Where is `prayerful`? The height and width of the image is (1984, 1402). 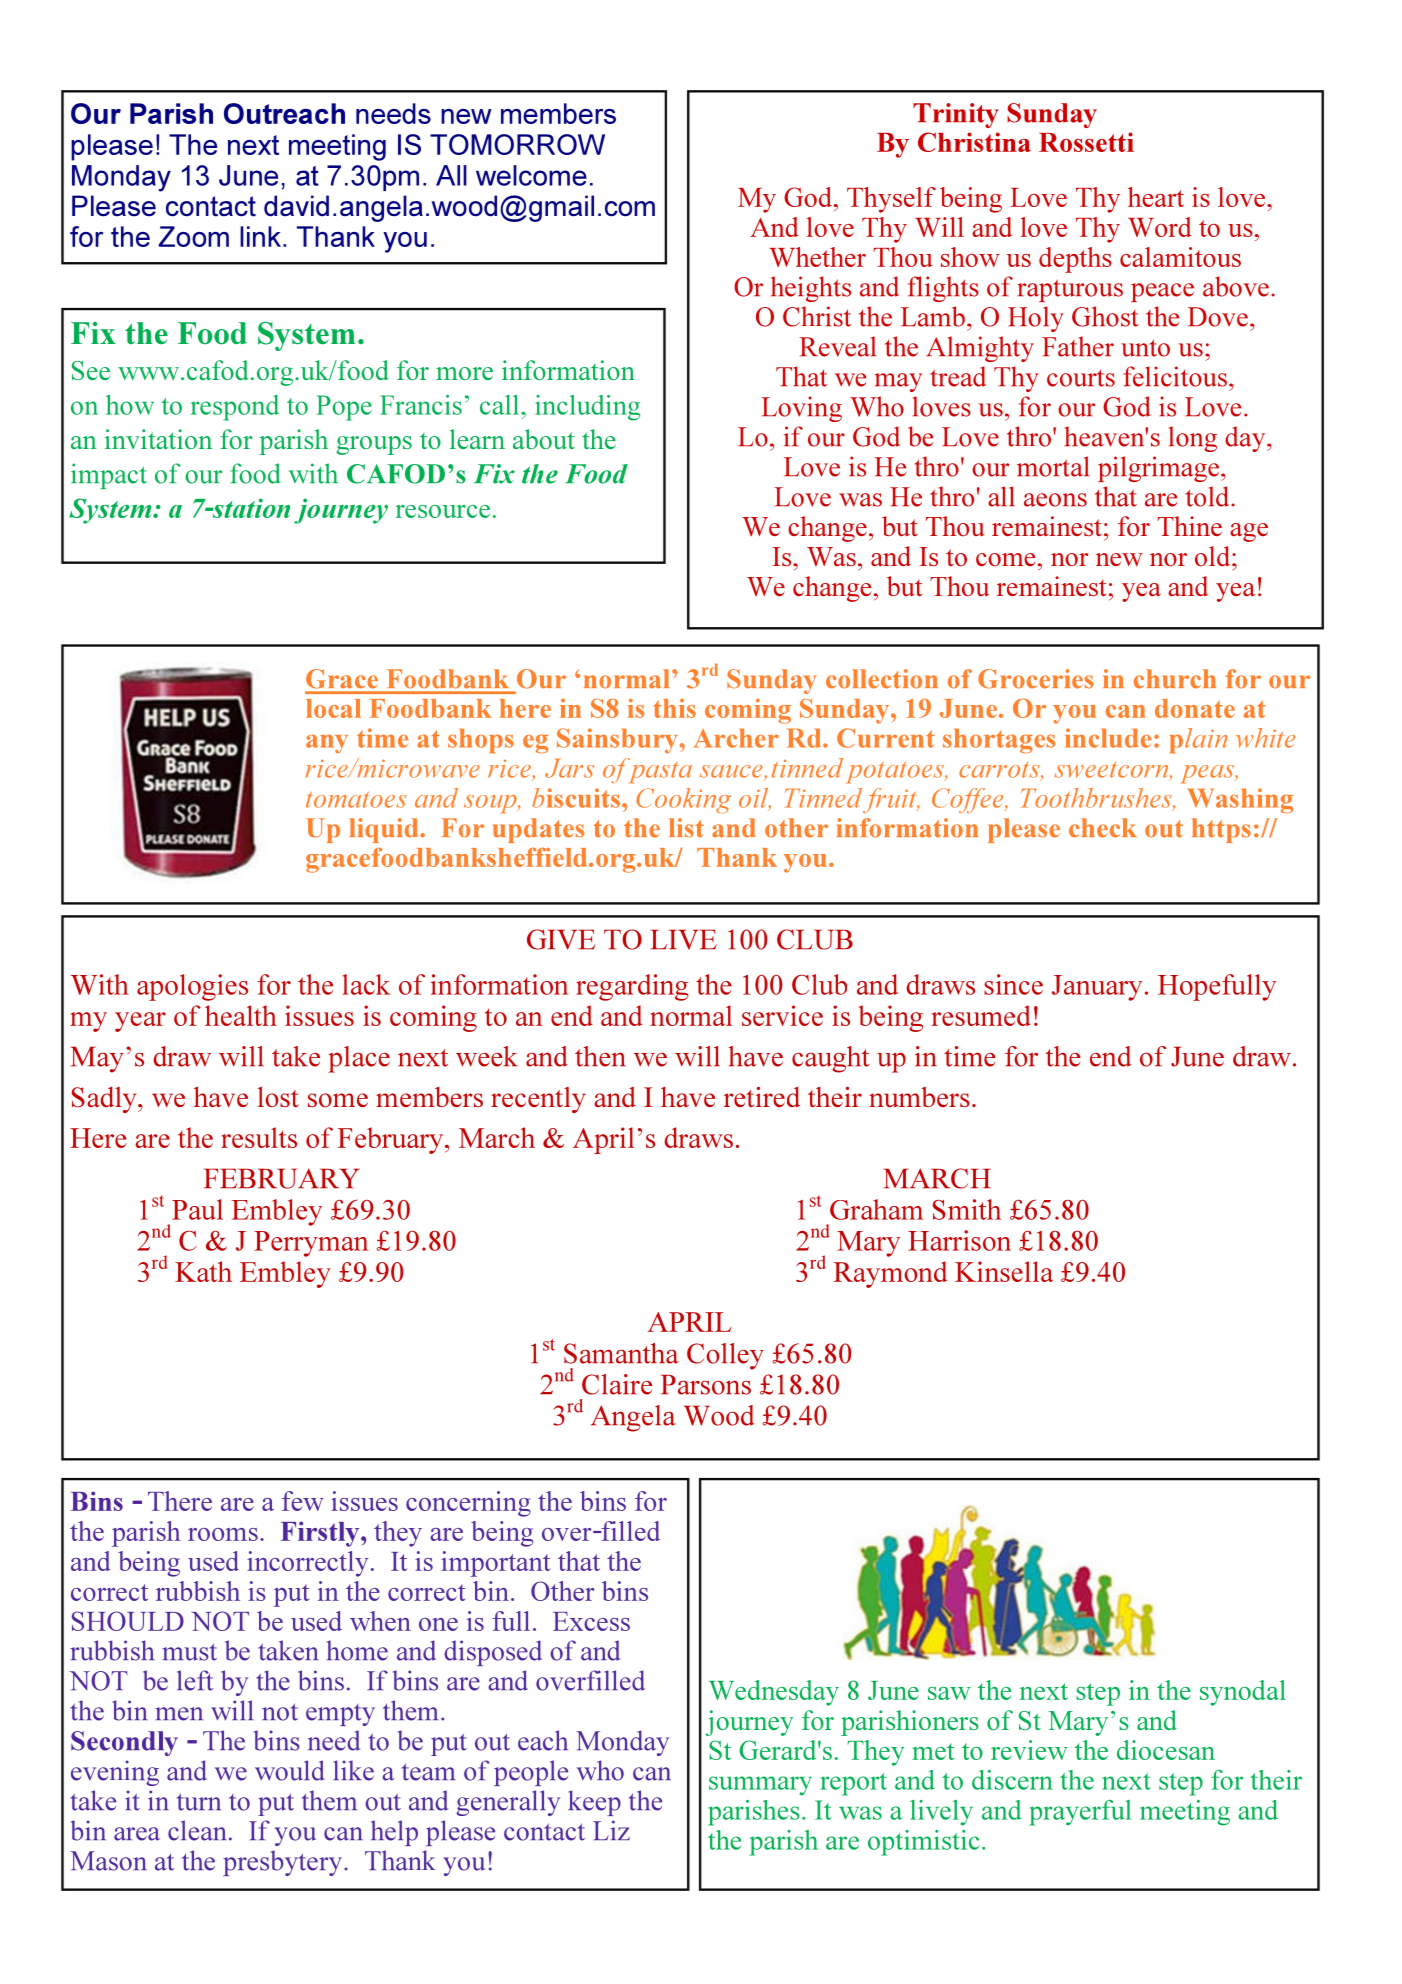
prayerful is located at coordinates (1080, 1813).
